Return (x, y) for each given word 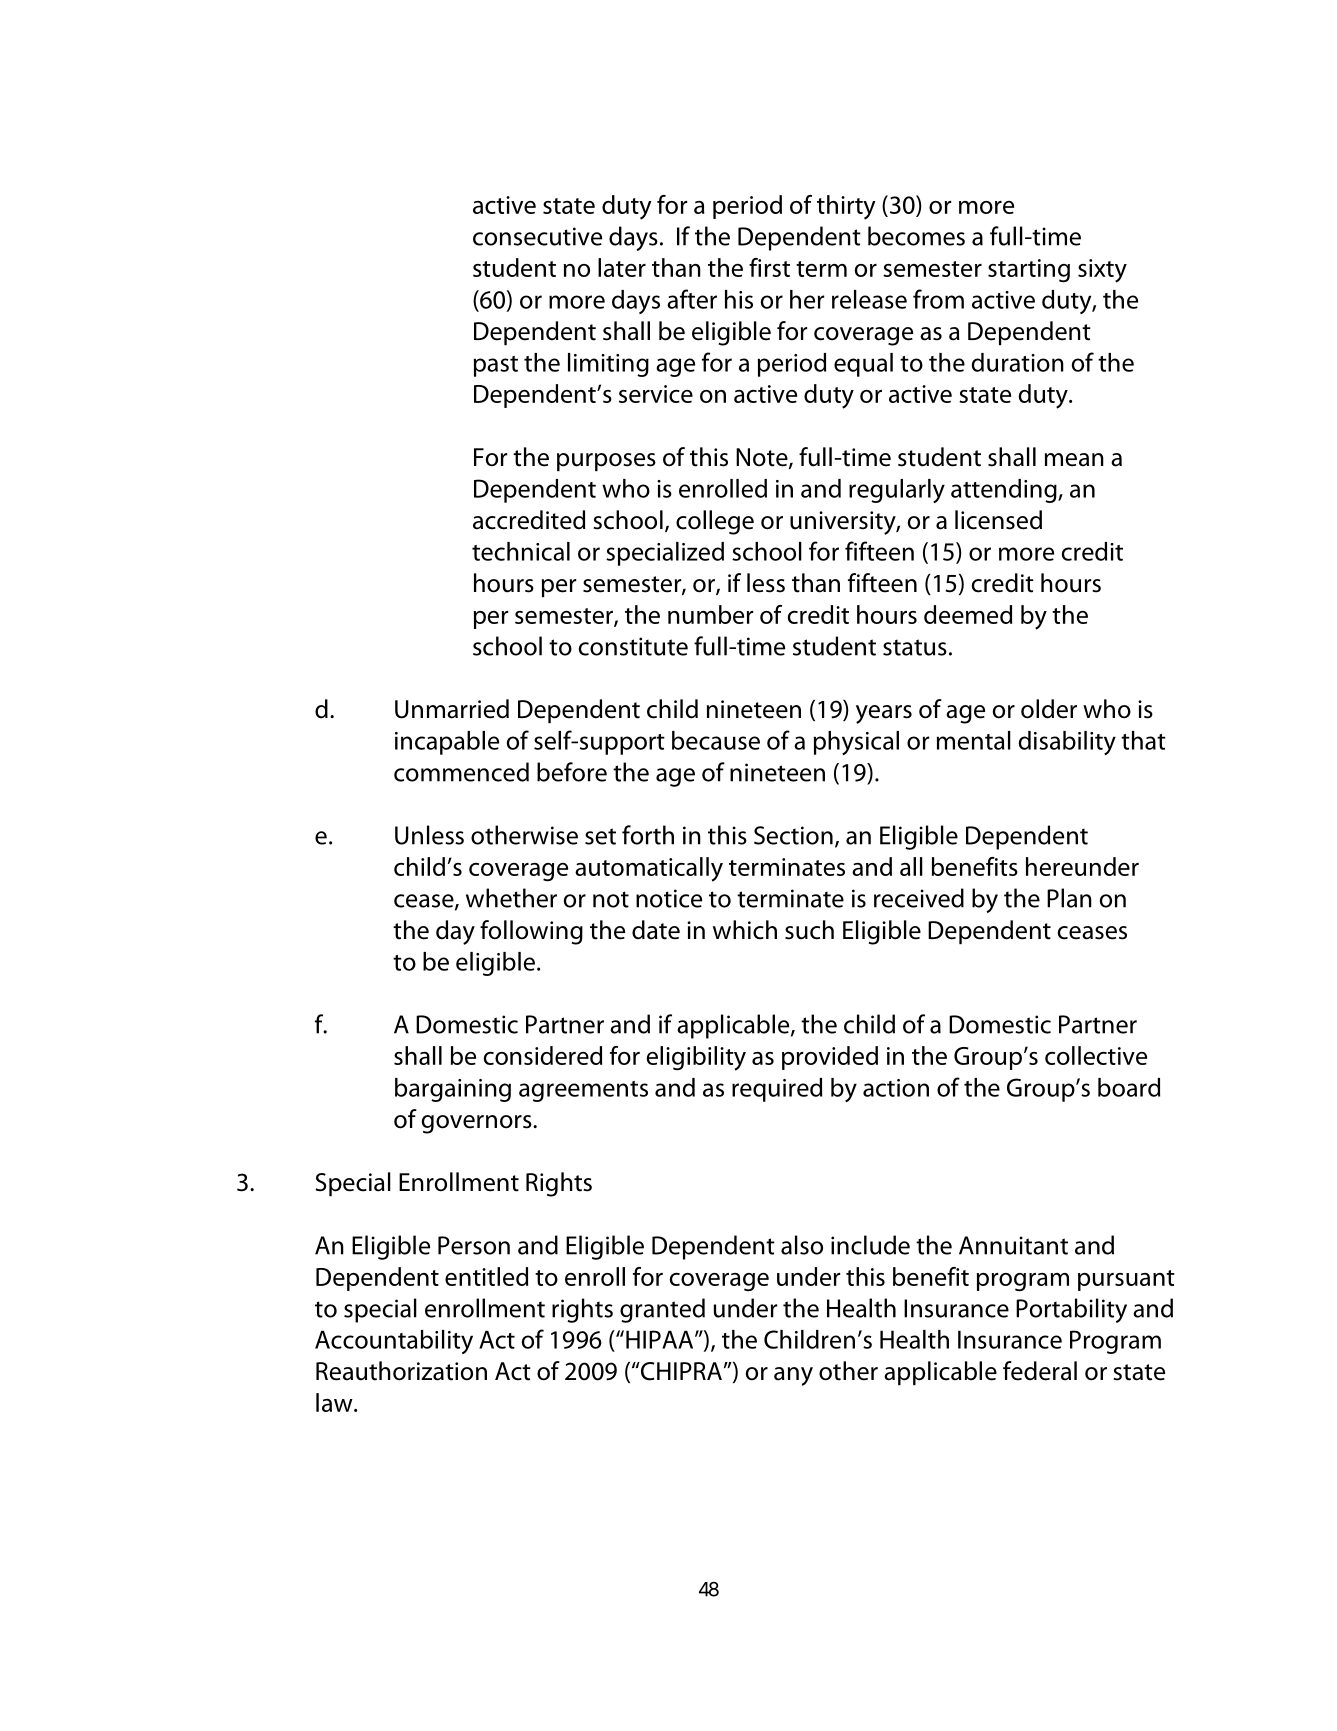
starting (1029, 271)
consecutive (537, 236)
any (793, 1376)
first (769, 267)
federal (1040, 1371)
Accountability (394, 1342)
